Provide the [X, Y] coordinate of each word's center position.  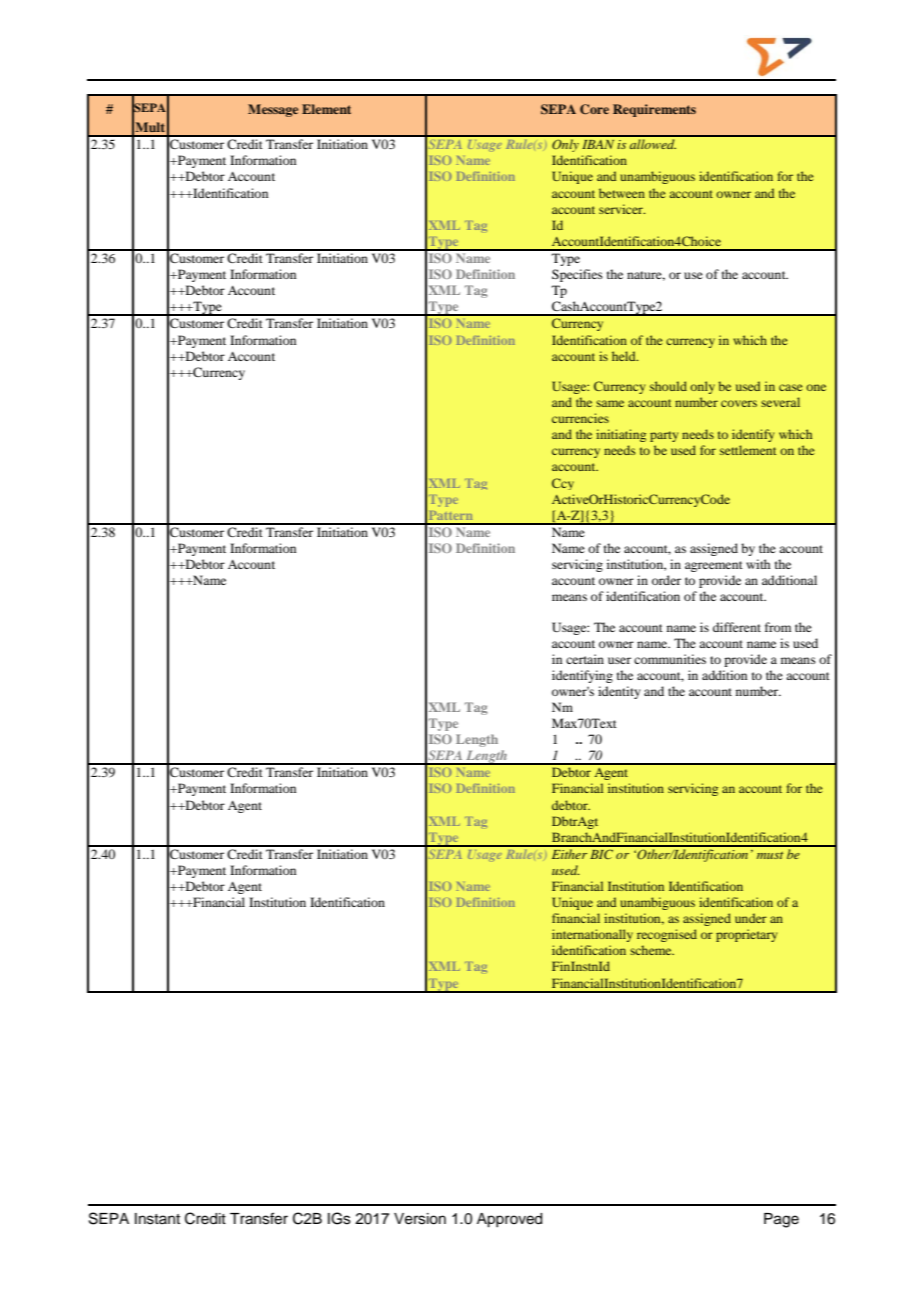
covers [739, 403]
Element [326, 109]
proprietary [746, 935]
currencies [580, 418]
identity [619, 692]
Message [273, 110]
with [758, 564]
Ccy [563, 484]
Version [420, 1219]
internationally [592, 935]
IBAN [598, 144]
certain [585, 659]
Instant [157, 1219]
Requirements [654, 110]
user [619, 660]
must [770, 855]
